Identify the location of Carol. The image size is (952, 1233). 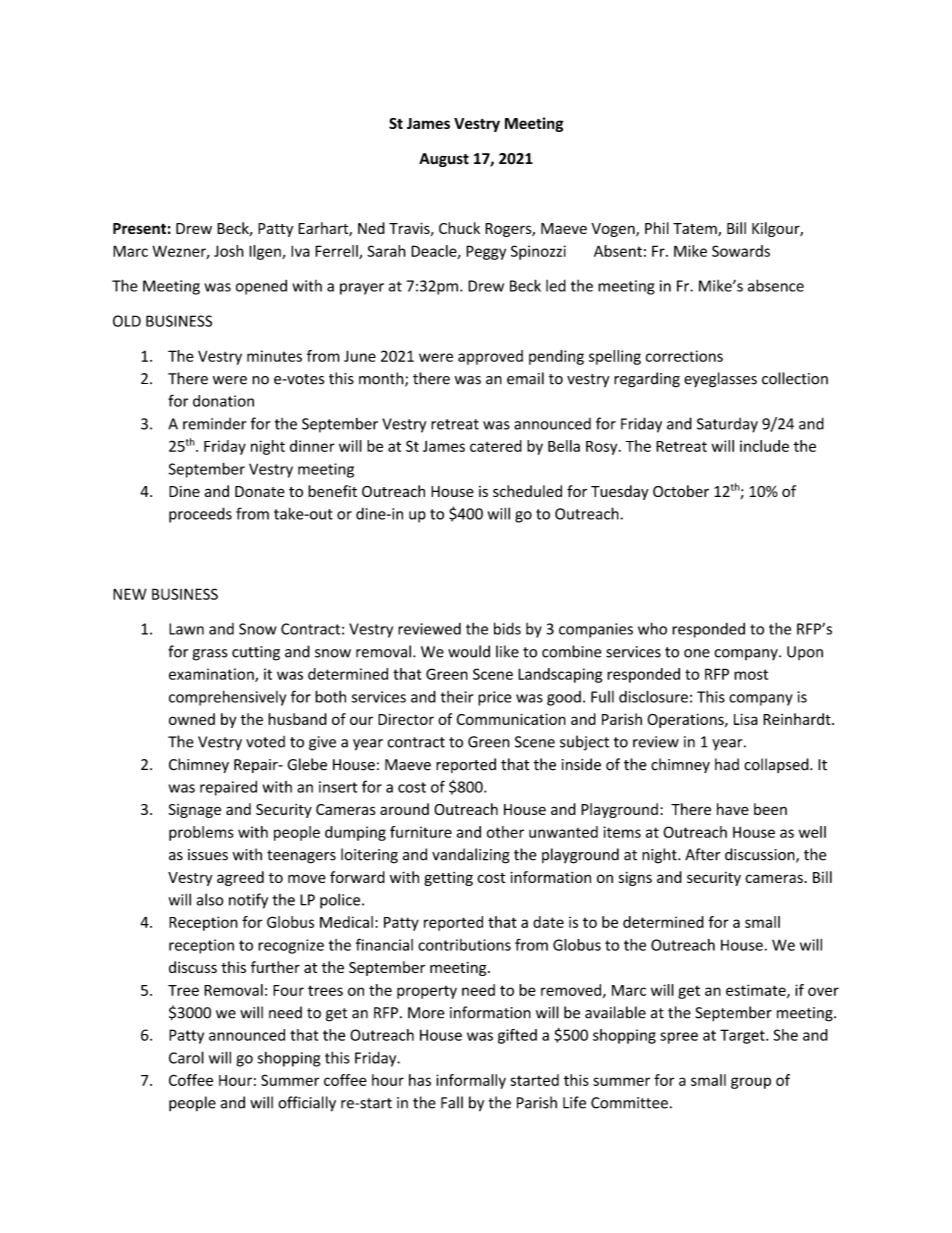
(186, 1057).
